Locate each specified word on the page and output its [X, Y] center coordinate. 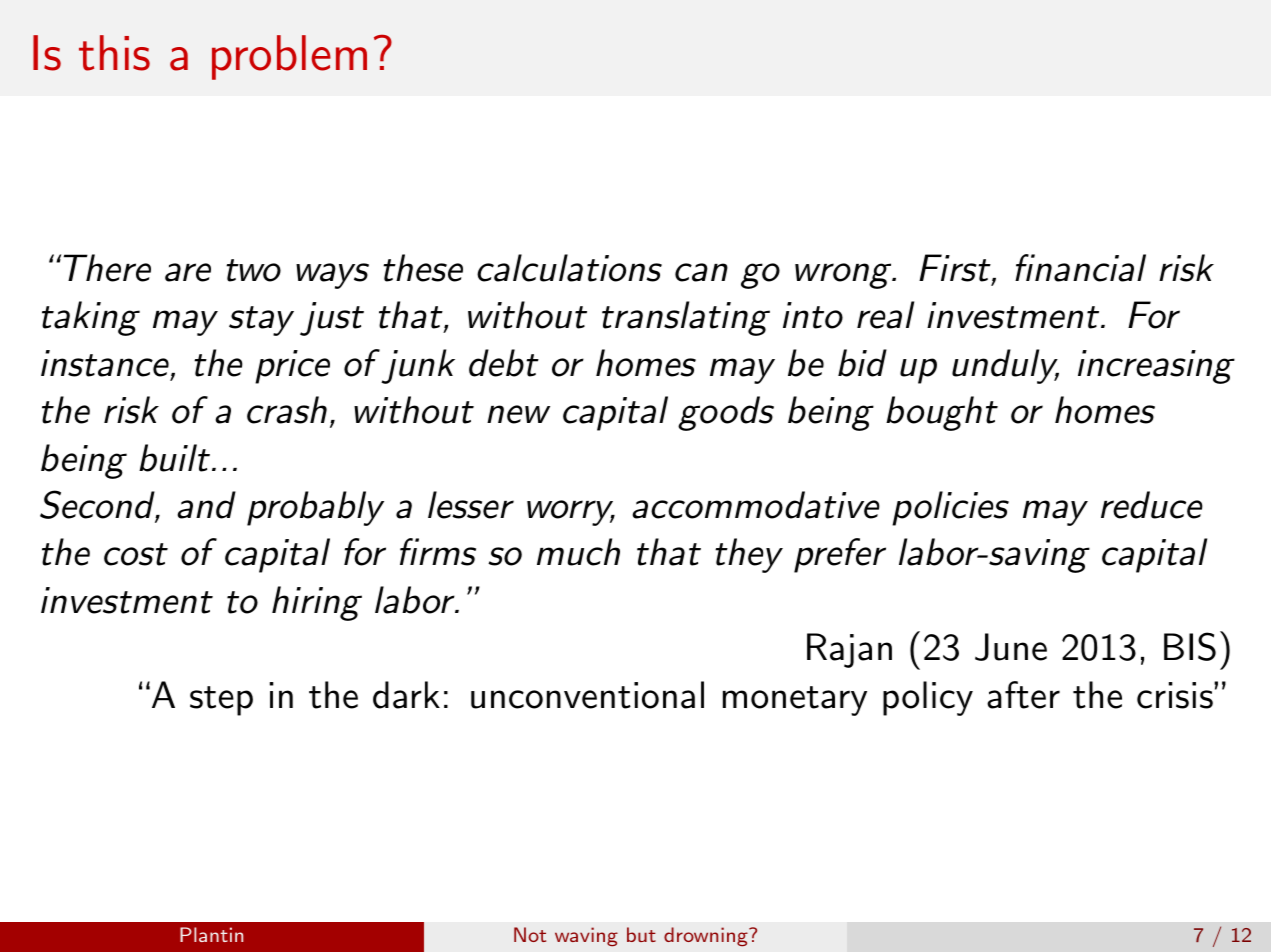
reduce [1152, 505]
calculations [569, 268]
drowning [707, 937]
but [641, 934]
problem [289, 57]
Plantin [211, 934]
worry [571, 513]
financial [1080, 268]
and [206, 505]
